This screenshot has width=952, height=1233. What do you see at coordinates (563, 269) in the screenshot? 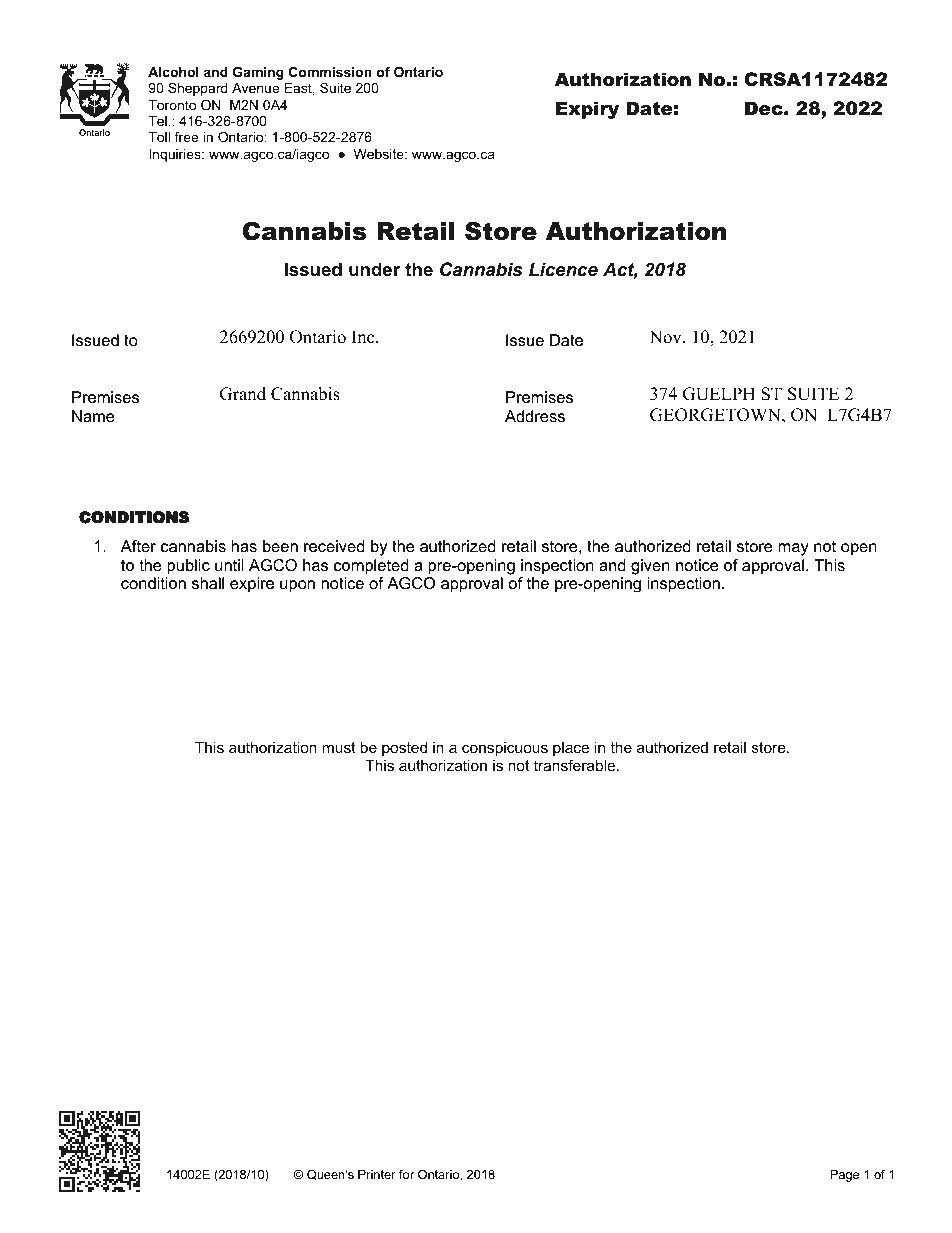
I see `Licence` at bounding box center [563, 269].
